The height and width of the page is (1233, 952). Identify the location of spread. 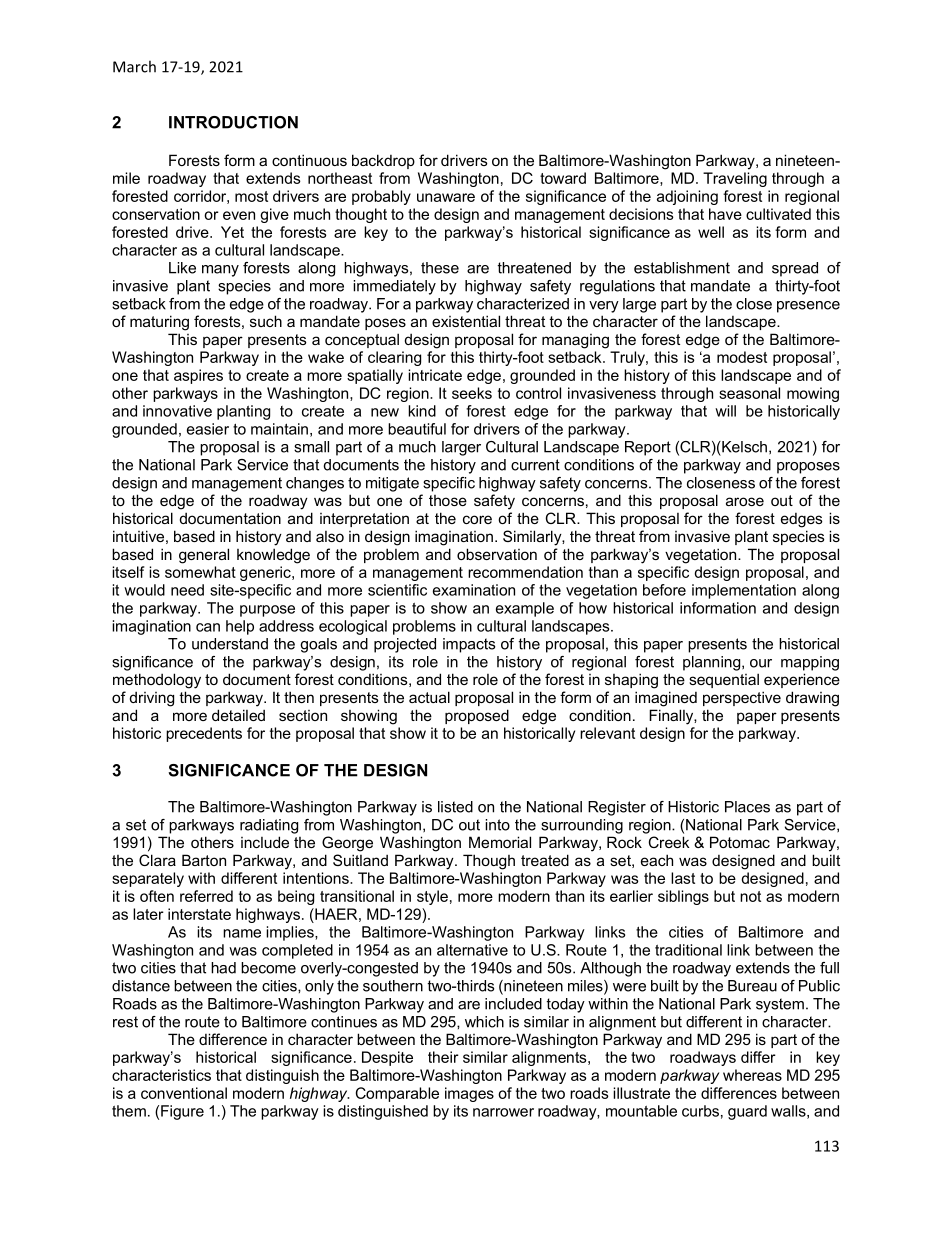
(795, 269).
